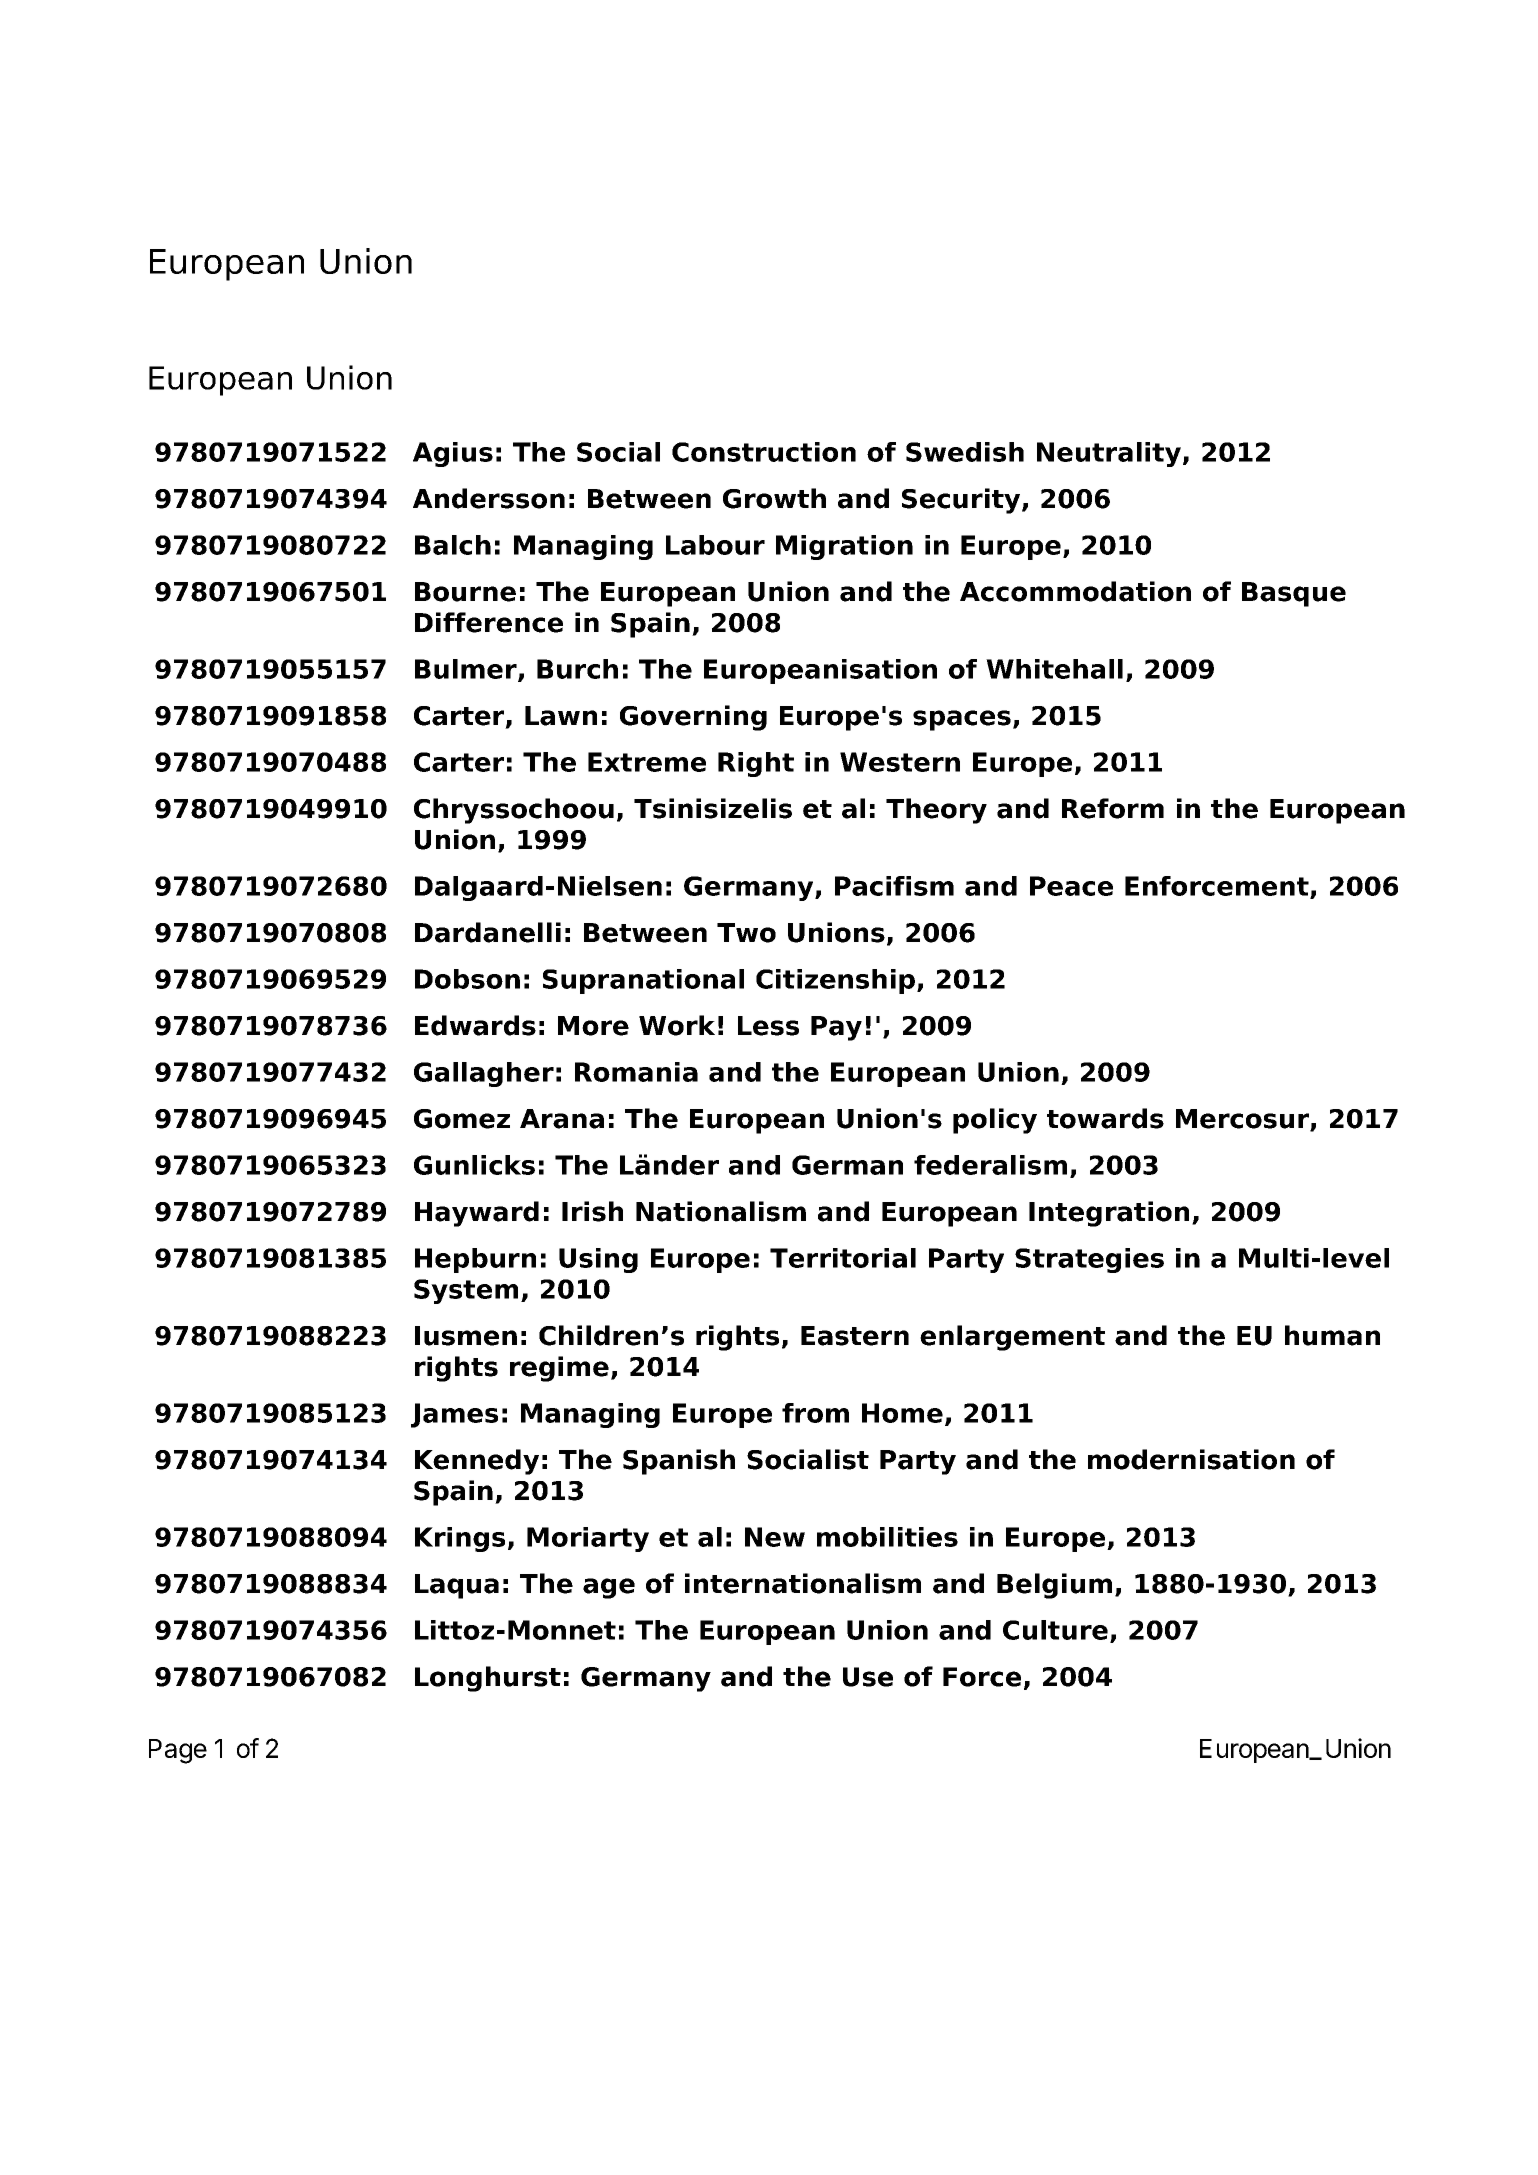 This document has height=2175, width=1538. What do you see at coordinates (815, 1413) in the document?
I see `from` at bounding box center [815, 1413].
